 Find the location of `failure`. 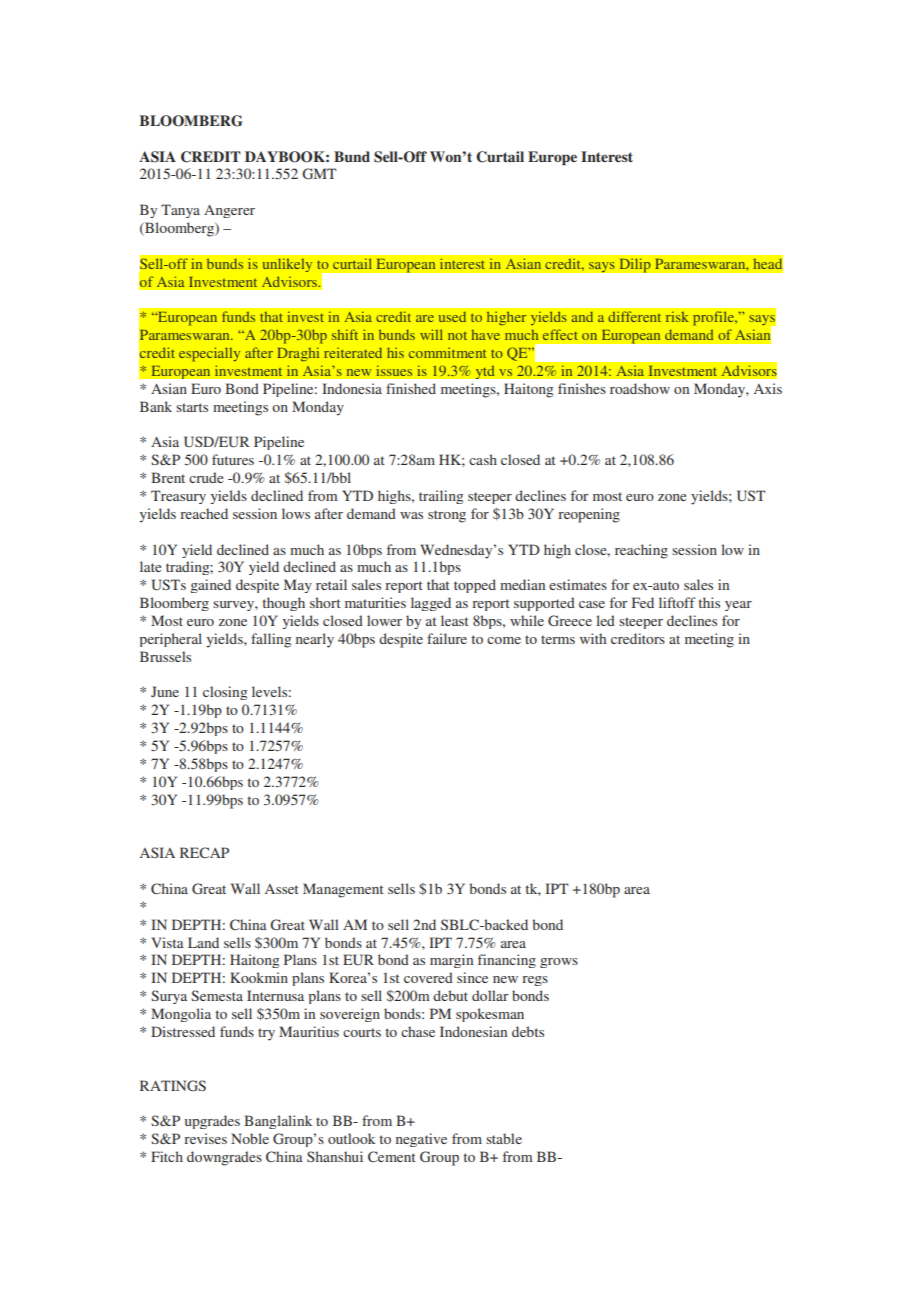

failure is located at coordinates (447, 638).
